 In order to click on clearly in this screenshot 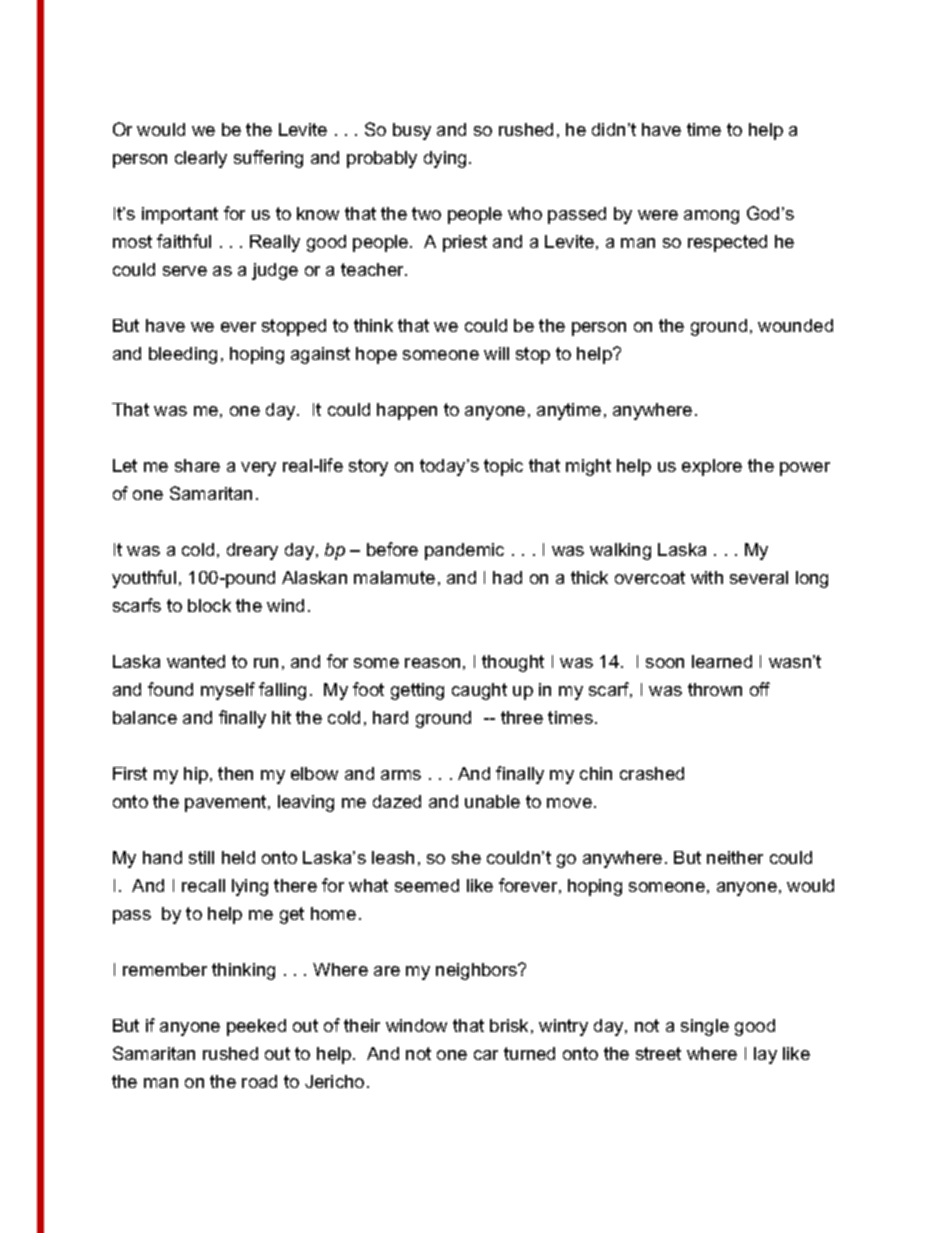, I will do `click(201, 159)`.
